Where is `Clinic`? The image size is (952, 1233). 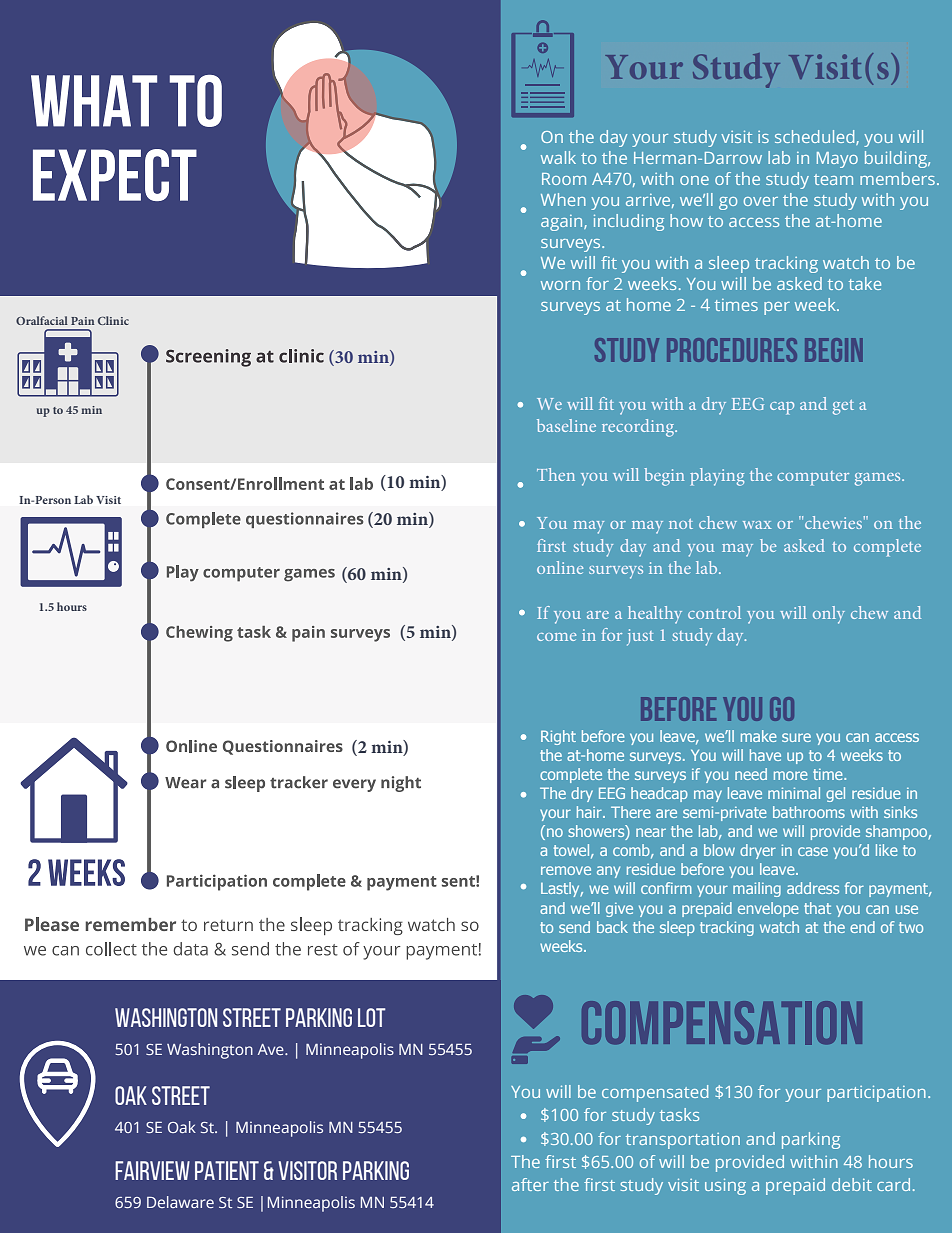 Clinic is located at coordinates (113, 320).
